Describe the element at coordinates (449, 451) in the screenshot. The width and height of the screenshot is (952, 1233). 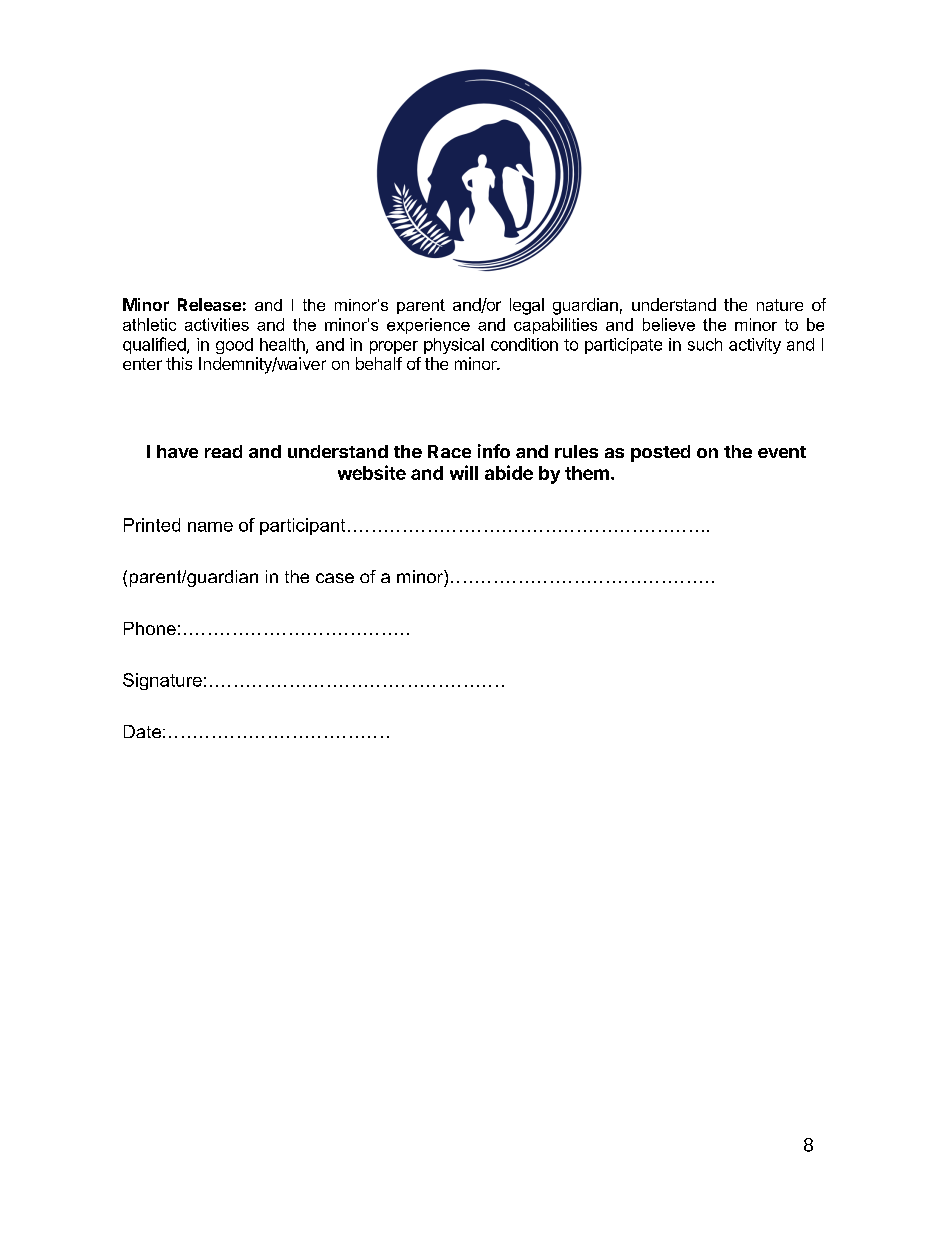
I see `Race` at that location.
